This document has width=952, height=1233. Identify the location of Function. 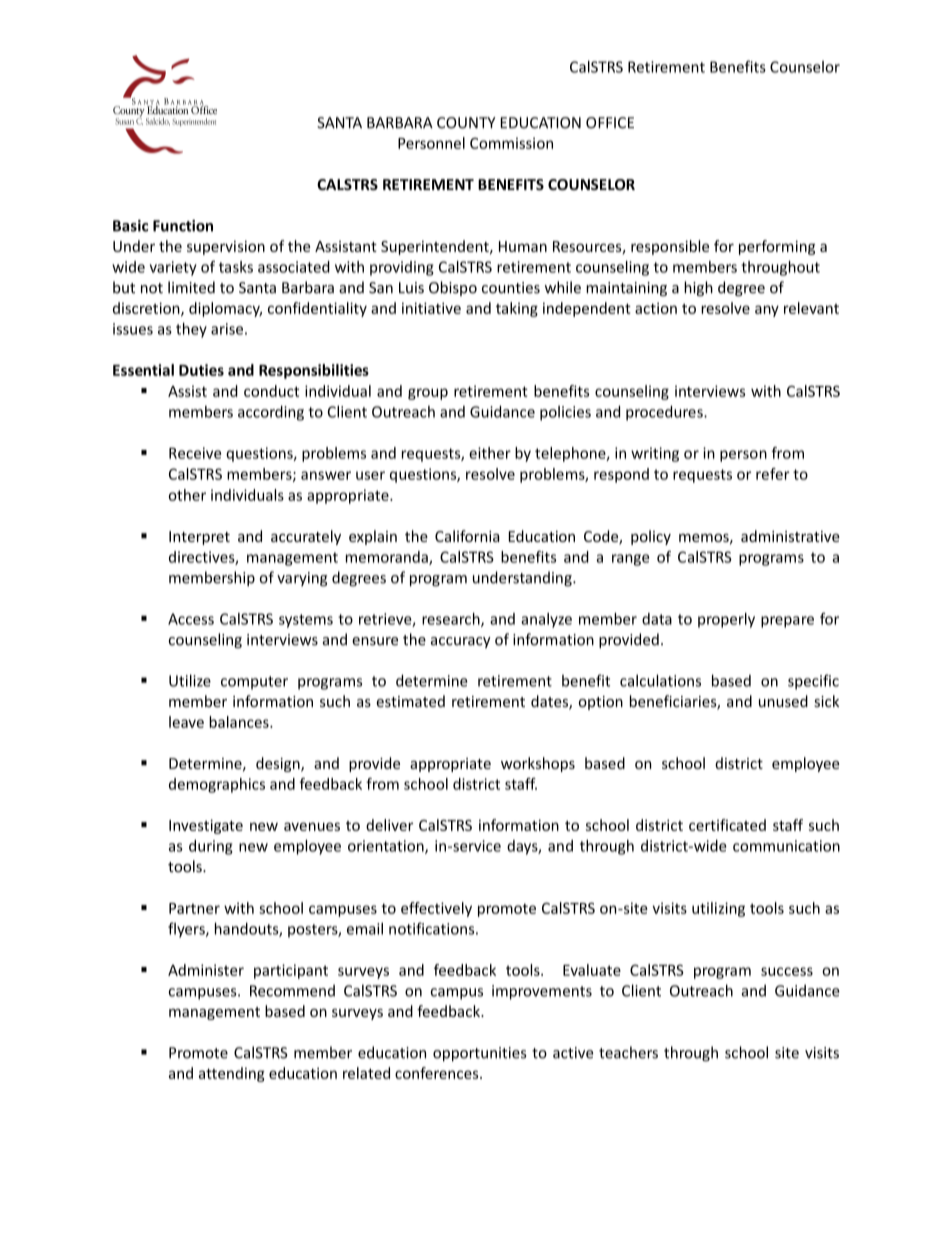
(183, 226).
